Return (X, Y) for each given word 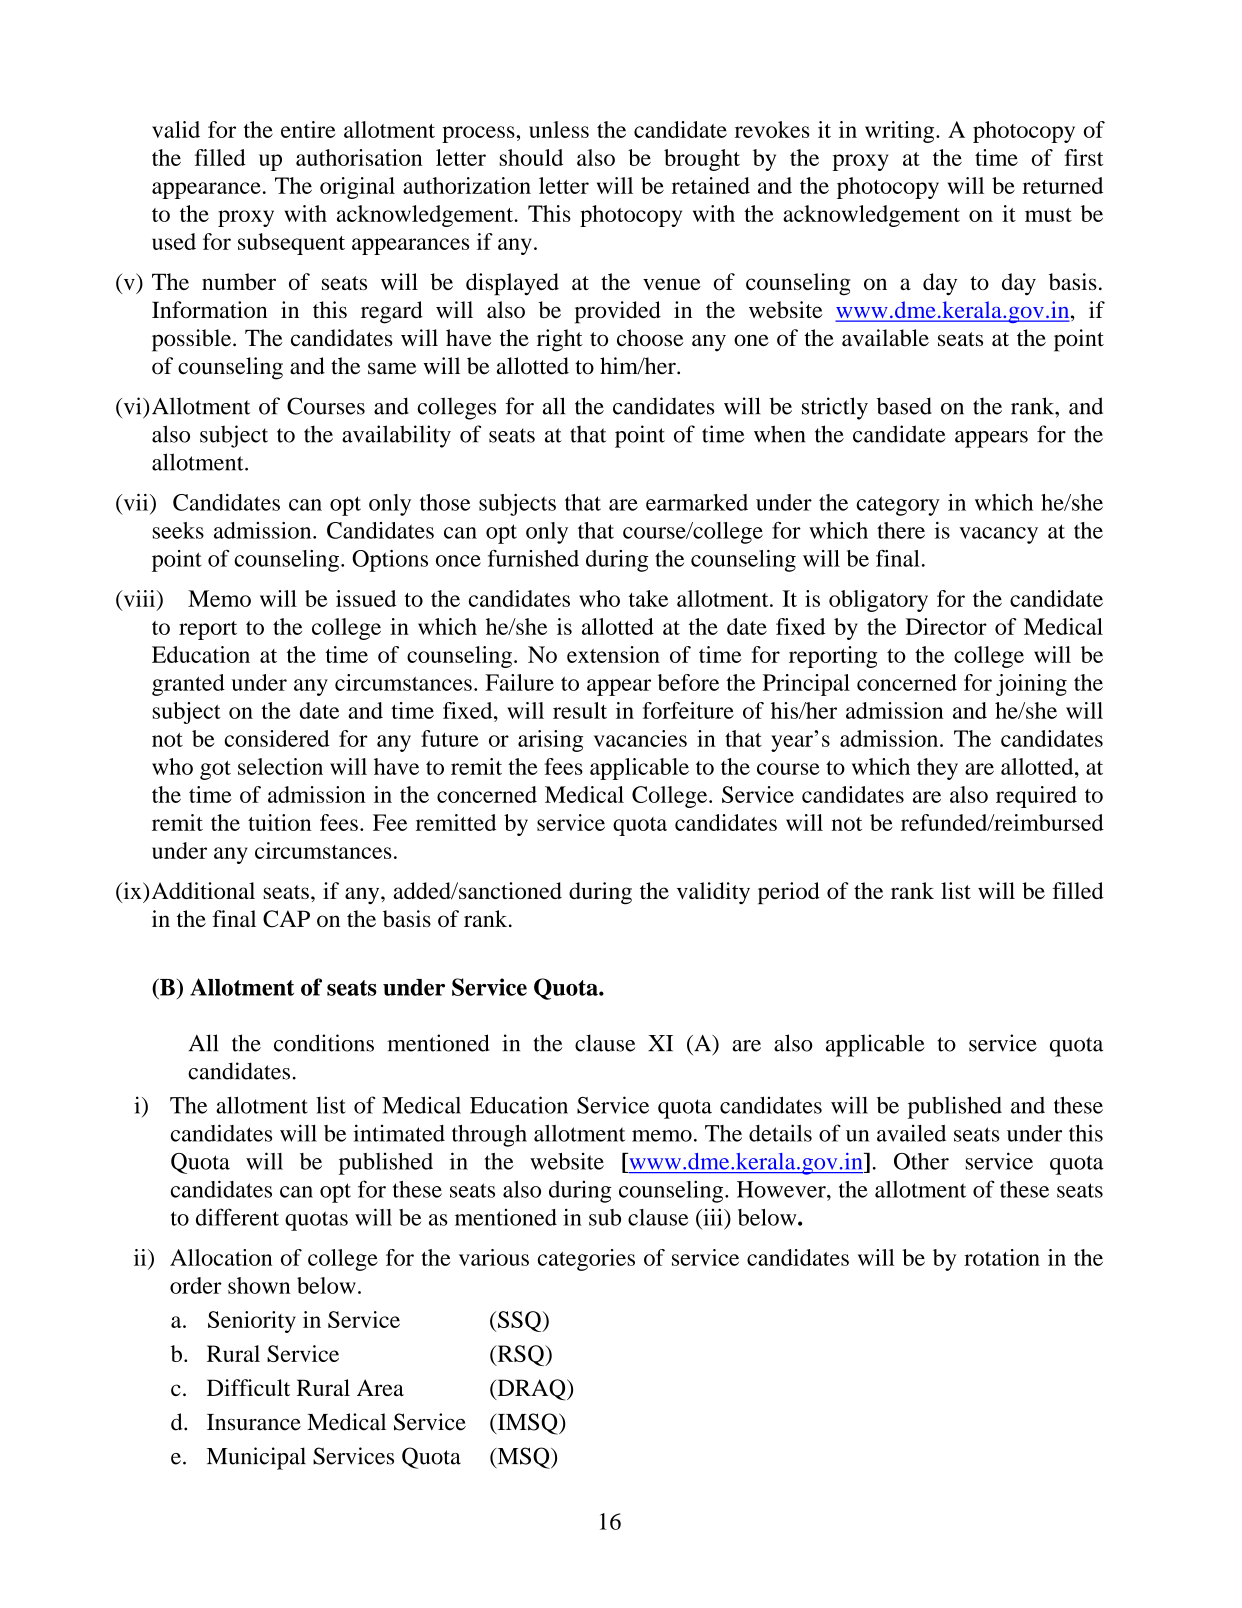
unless (559, 129)
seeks (178, 530)
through (489, 1135)
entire (308, 129)
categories (586, 1260)
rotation (1002, 1257)
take (648, 598)
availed (911, 1133)
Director (946, 626)
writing (901, 132)
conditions (324, 1043)
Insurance (254, 1422)
